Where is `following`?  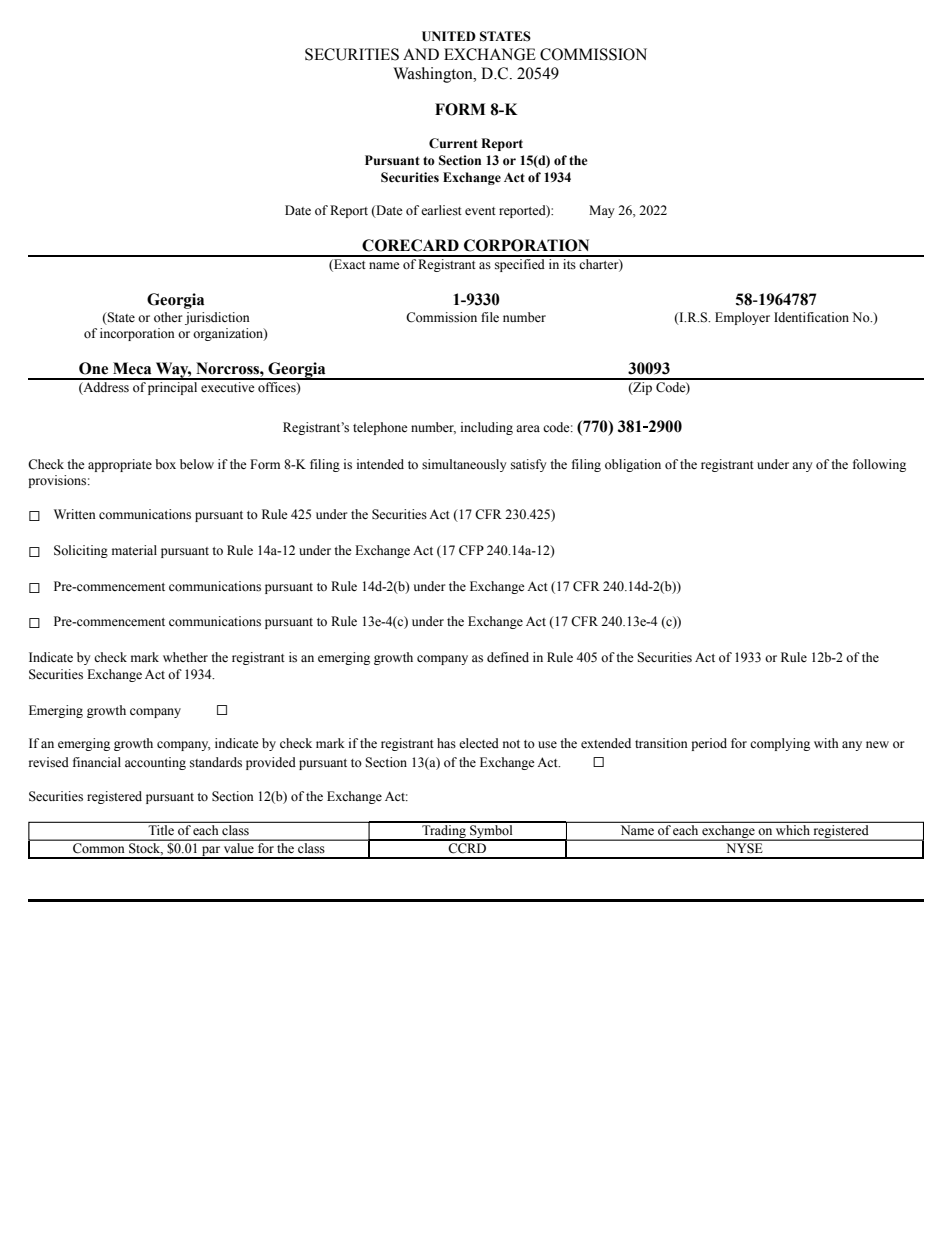 following is located at coordinates (879, 465).
